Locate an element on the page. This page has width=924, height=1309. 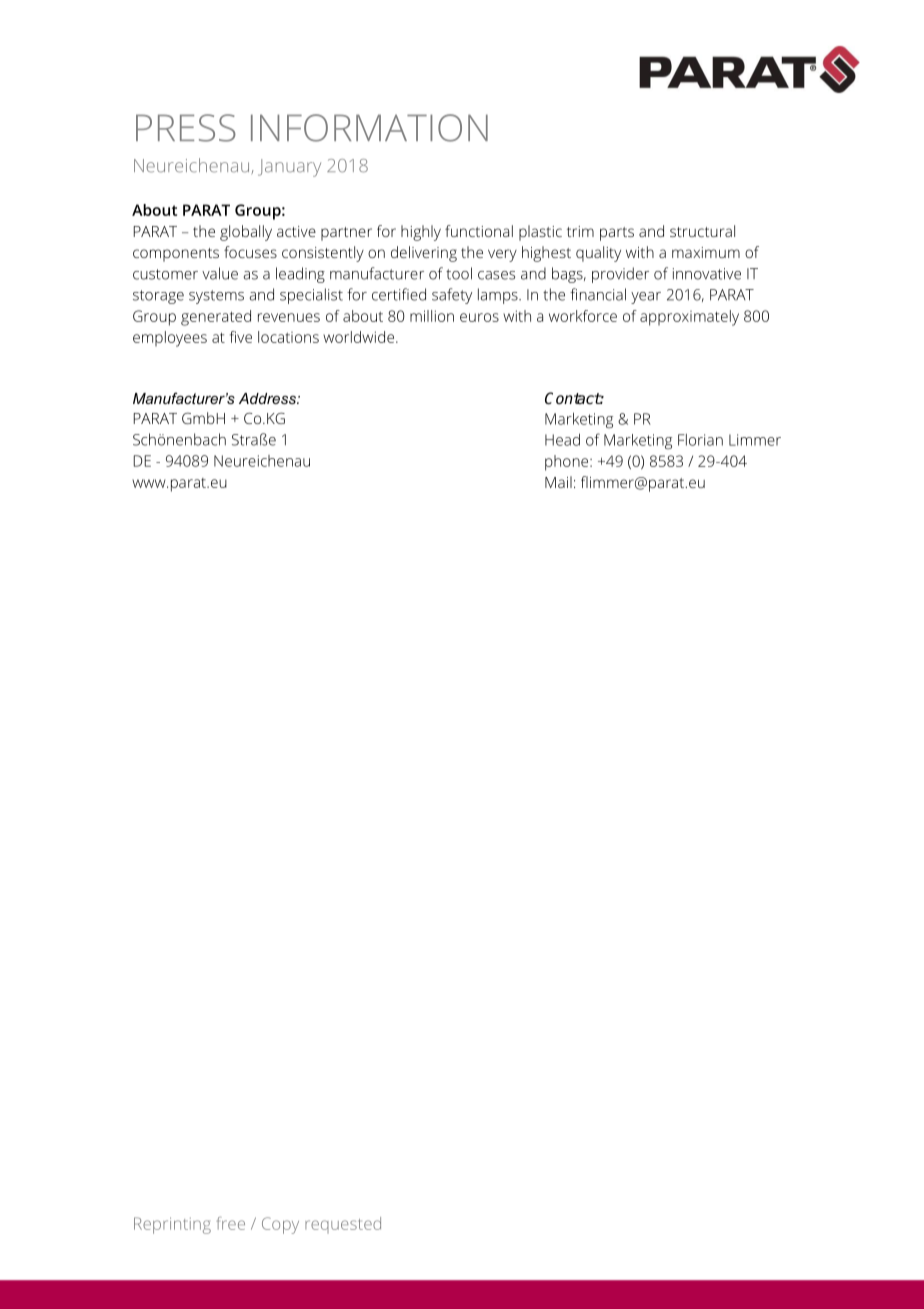
Florian is located at coordinates (700, 440).
